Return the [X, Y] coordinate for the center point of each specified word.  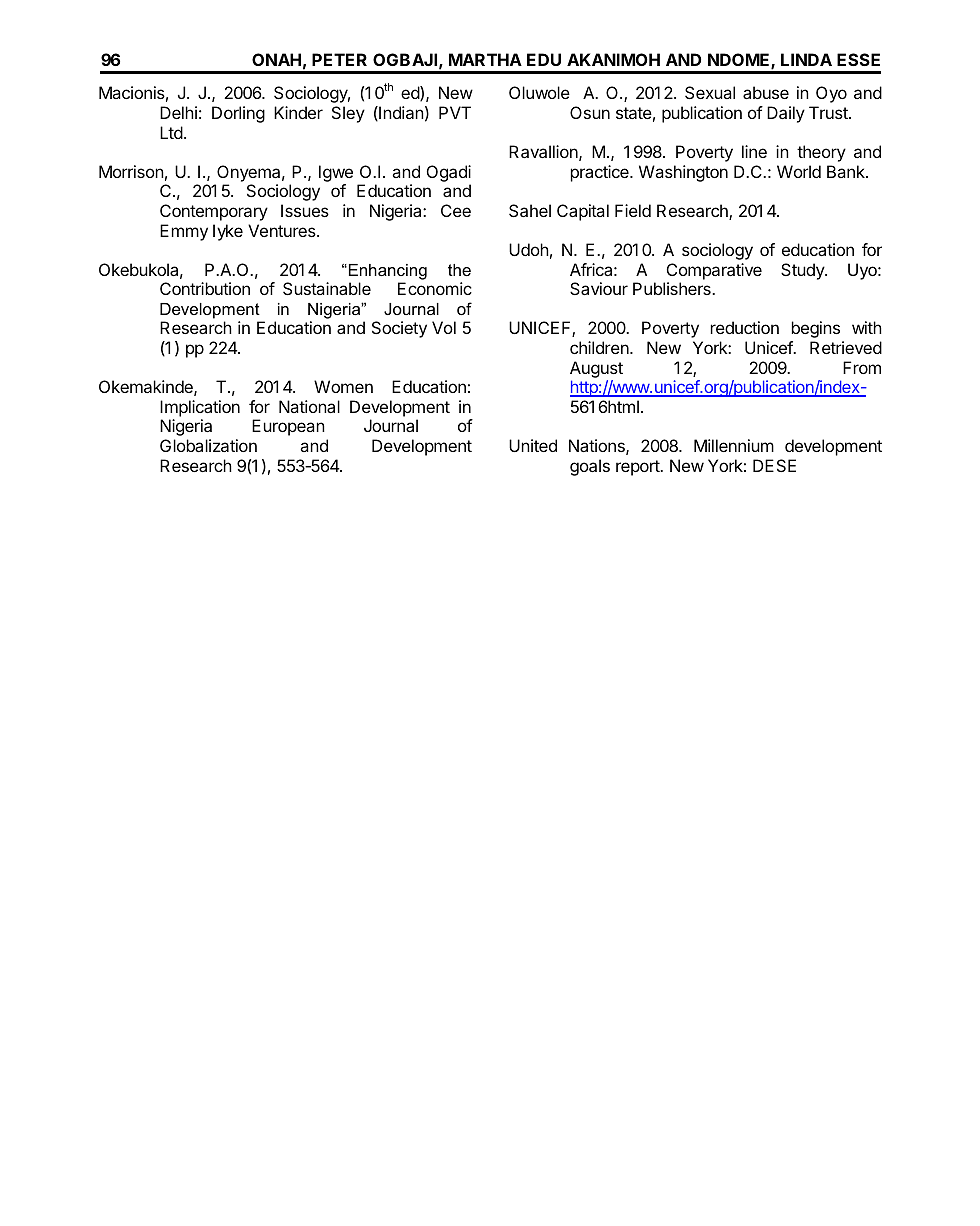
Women [343, 386]
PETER [339, 59]
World [799, 171]
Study [803, 271]
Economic [435, 288]
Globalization [208, 445]
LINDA [806, 59]
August [596, 369]
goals [590, 467]
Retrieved [846, 347]
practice [601, 173]
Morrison [131, 171]
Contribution [205, 288]
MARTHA [485, 59]
